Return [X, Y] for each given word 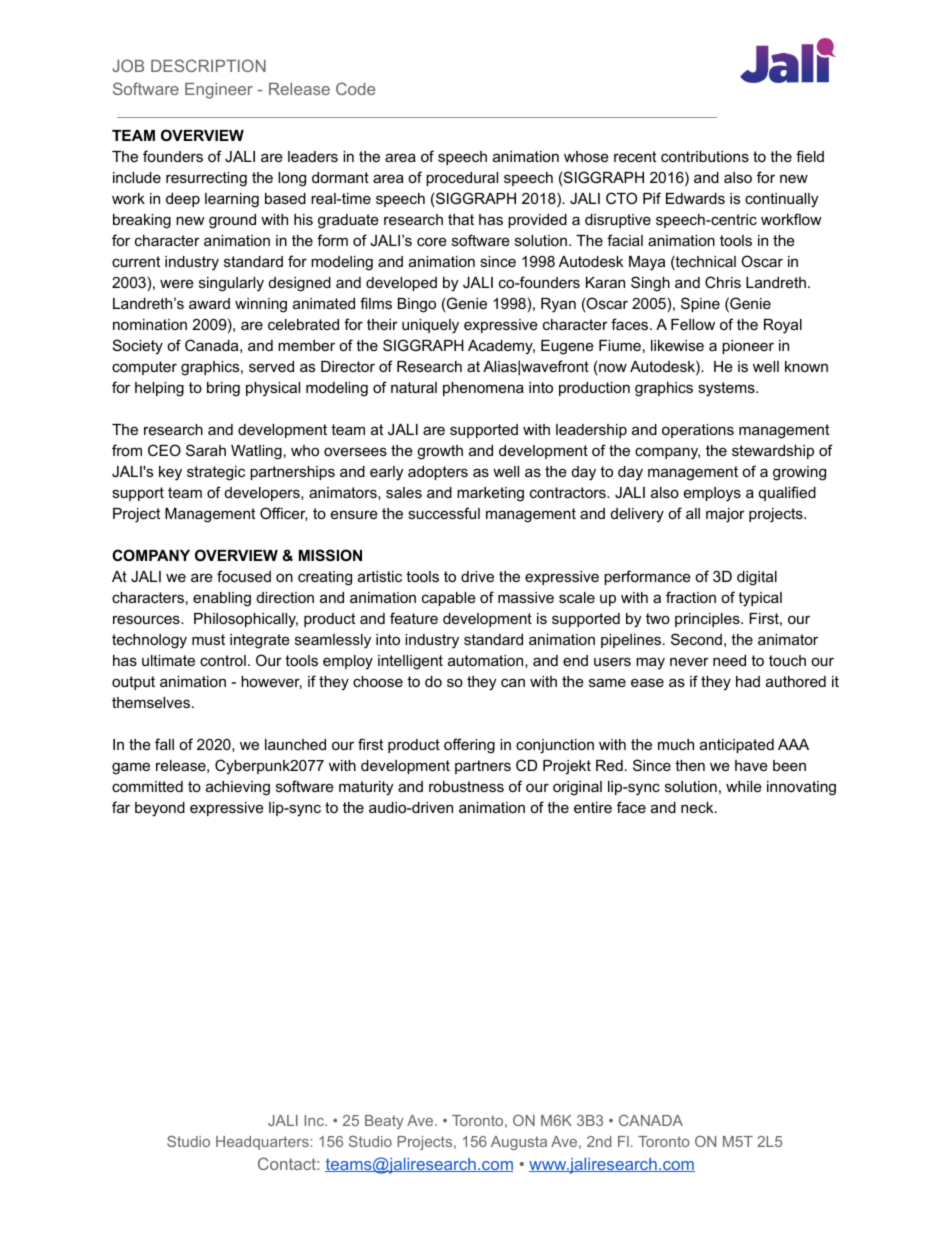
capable [449, 599]
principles [708, 620]
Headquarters [263, 1143]
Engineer [219, 91]
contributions [705, 156]
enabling [222, 599]
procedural [462, 179]
